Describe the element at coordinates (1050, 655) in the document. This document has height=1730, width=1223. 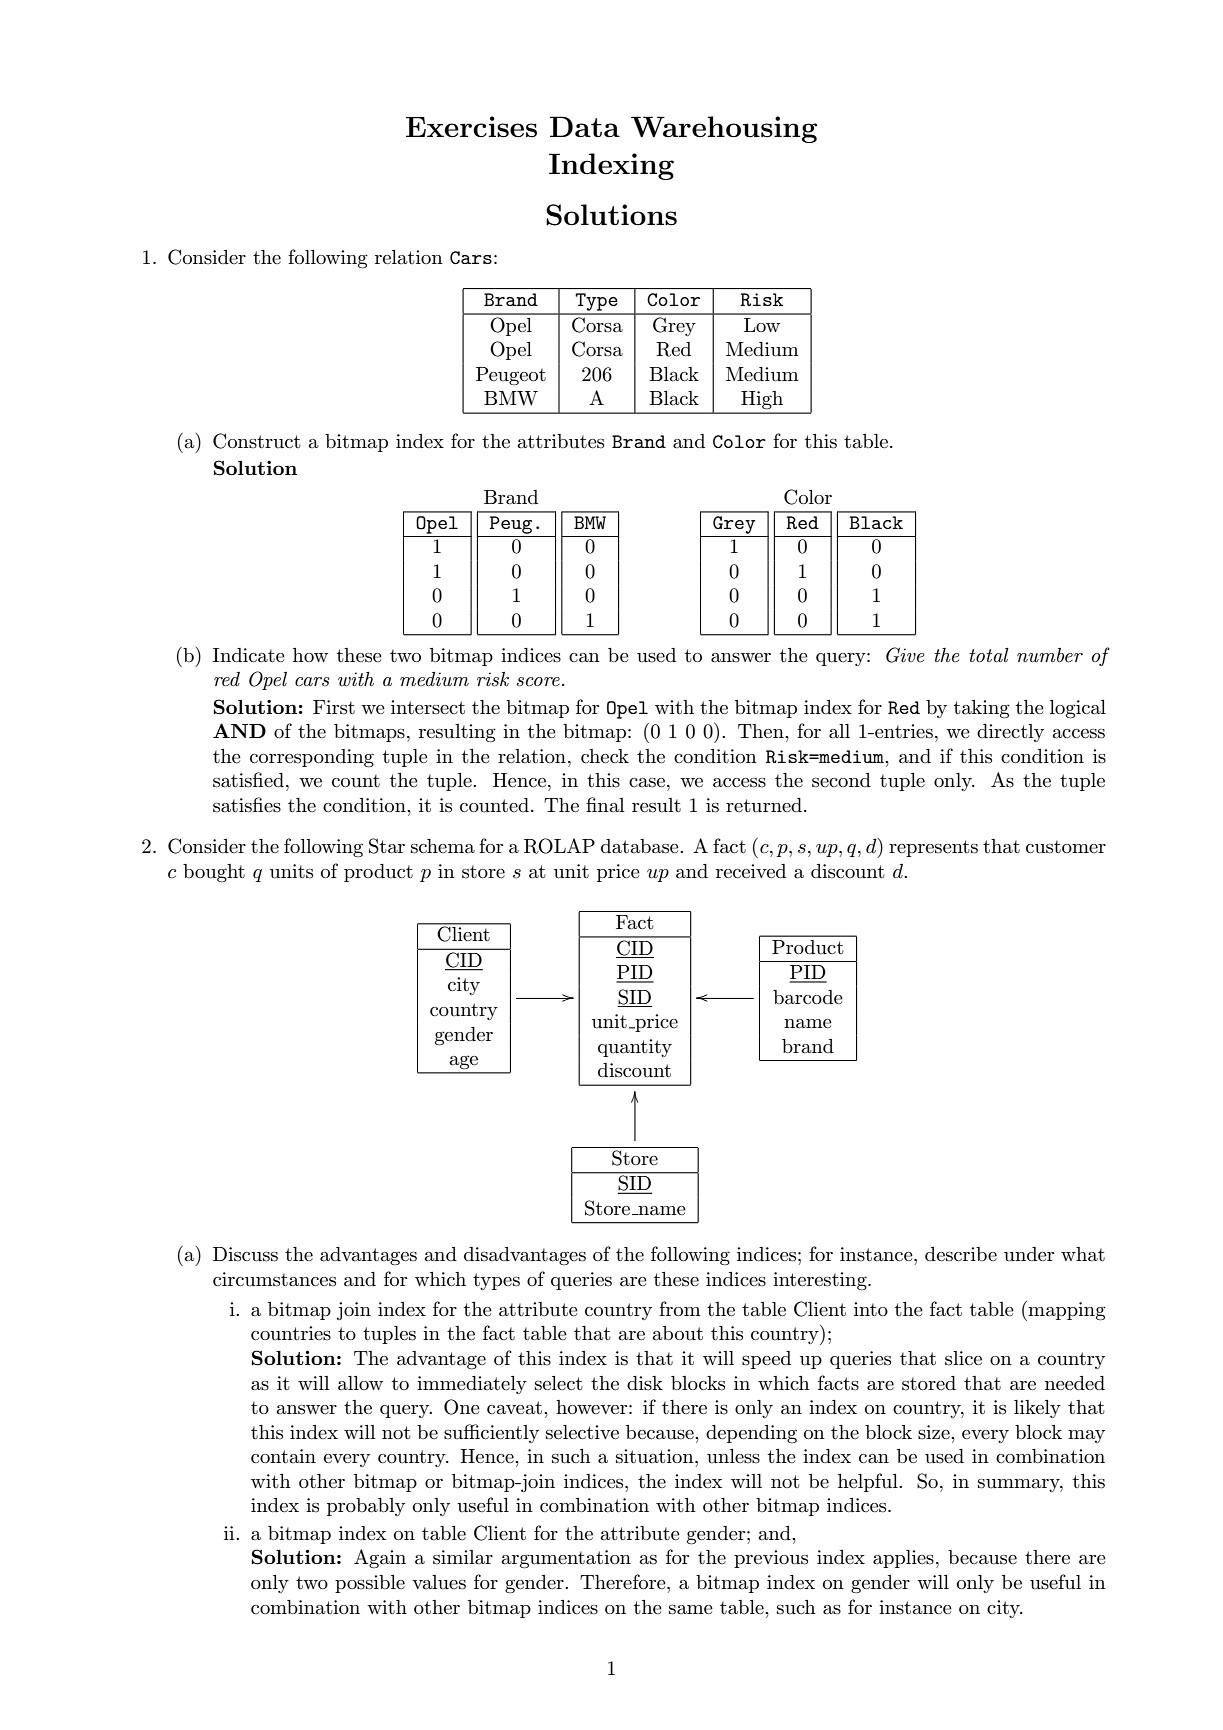
I see `number` at that location.
